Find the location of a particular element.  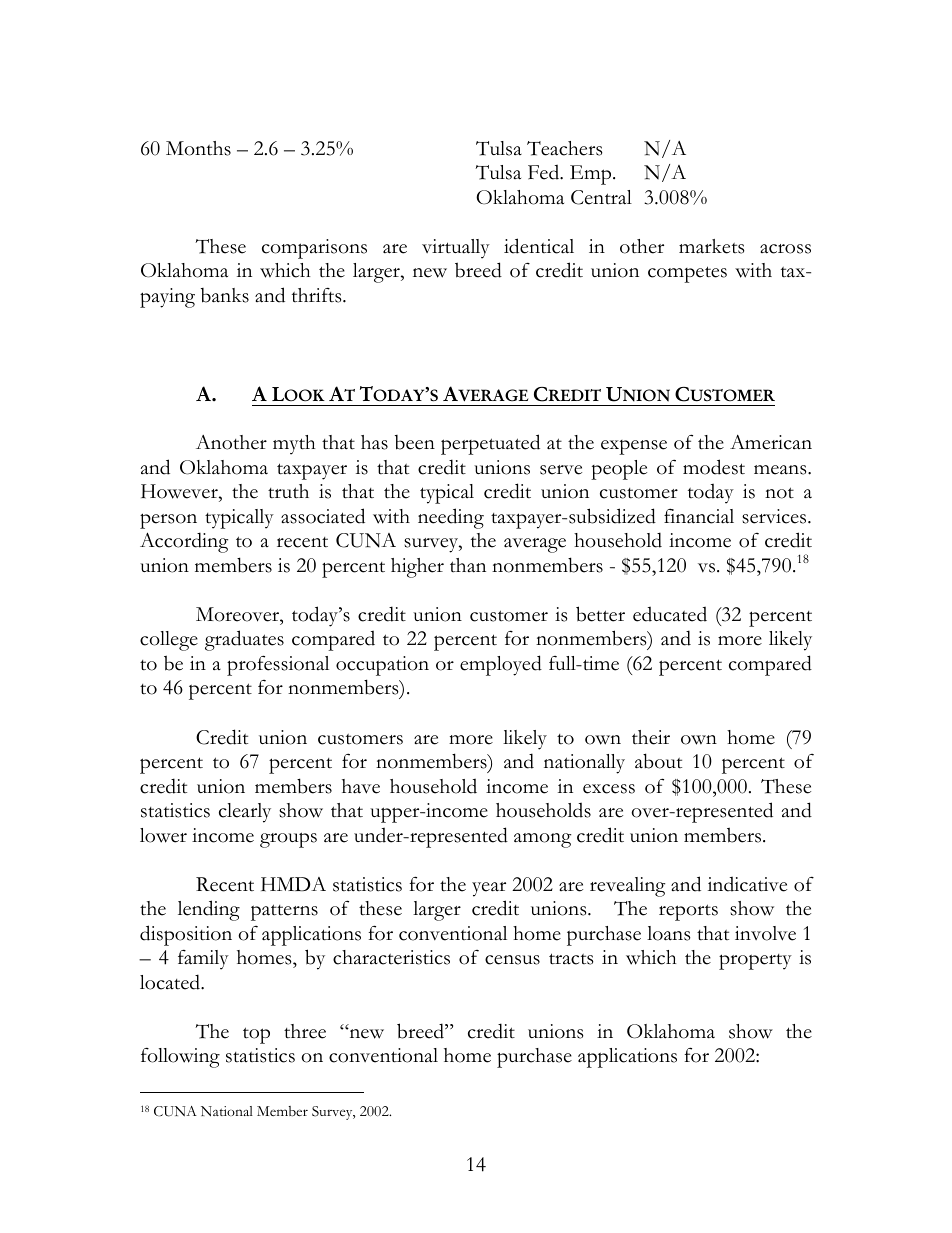

perpetuated is located at coordinates (490, 444).
